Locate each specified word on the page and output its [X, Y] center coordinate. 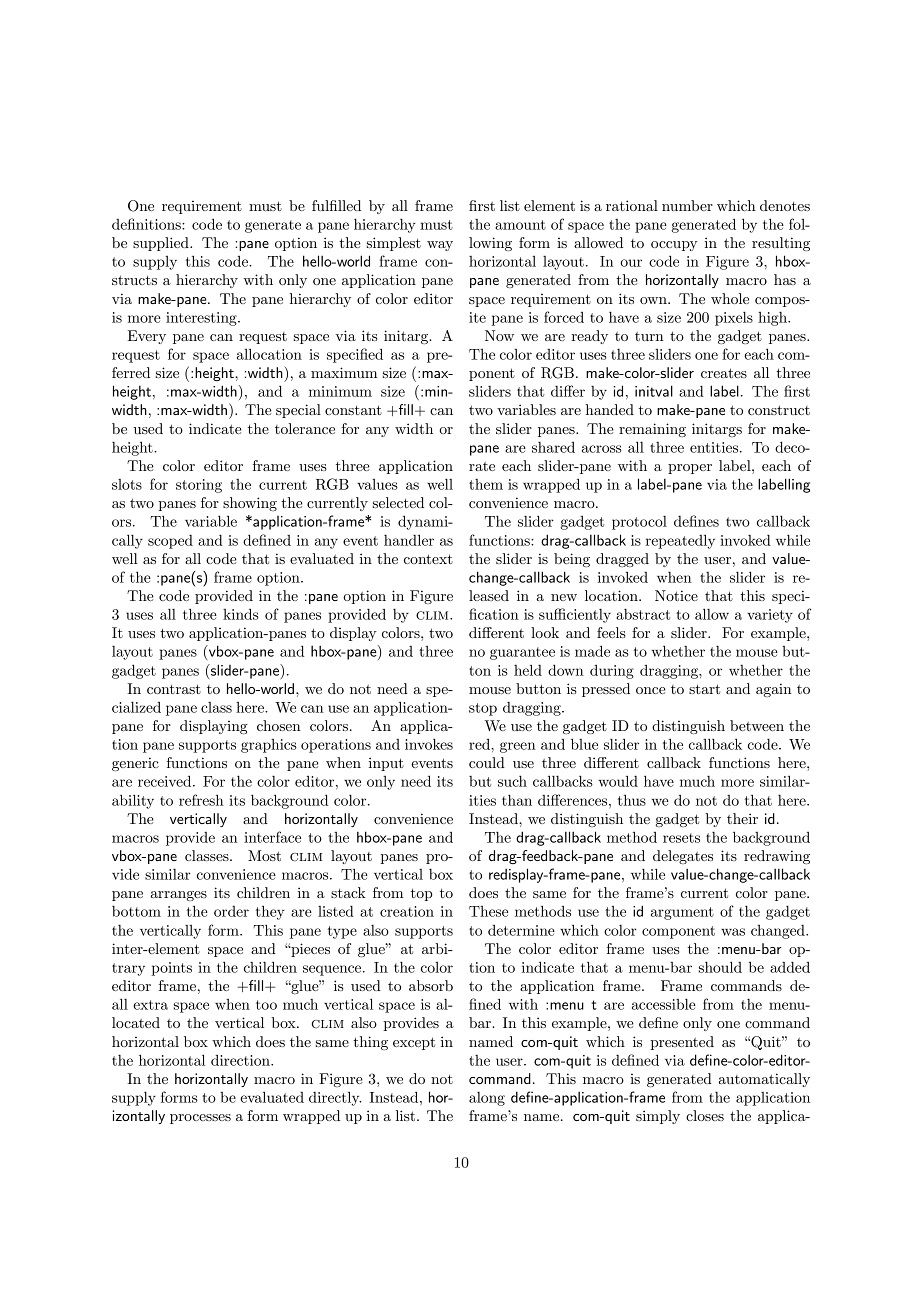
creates [724, 373]
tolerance [305, 428]
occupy [674, 246]
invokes [429, 744]
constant [353, 410]
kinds [241, 614]
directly [335, 1098]
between [757, 725]
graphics [269, 746]
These [488, 911]
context [428, 559]
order [231, 911]
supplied [162, 244]
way [440, 246]
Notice [676, 595]
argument [682, 913]
